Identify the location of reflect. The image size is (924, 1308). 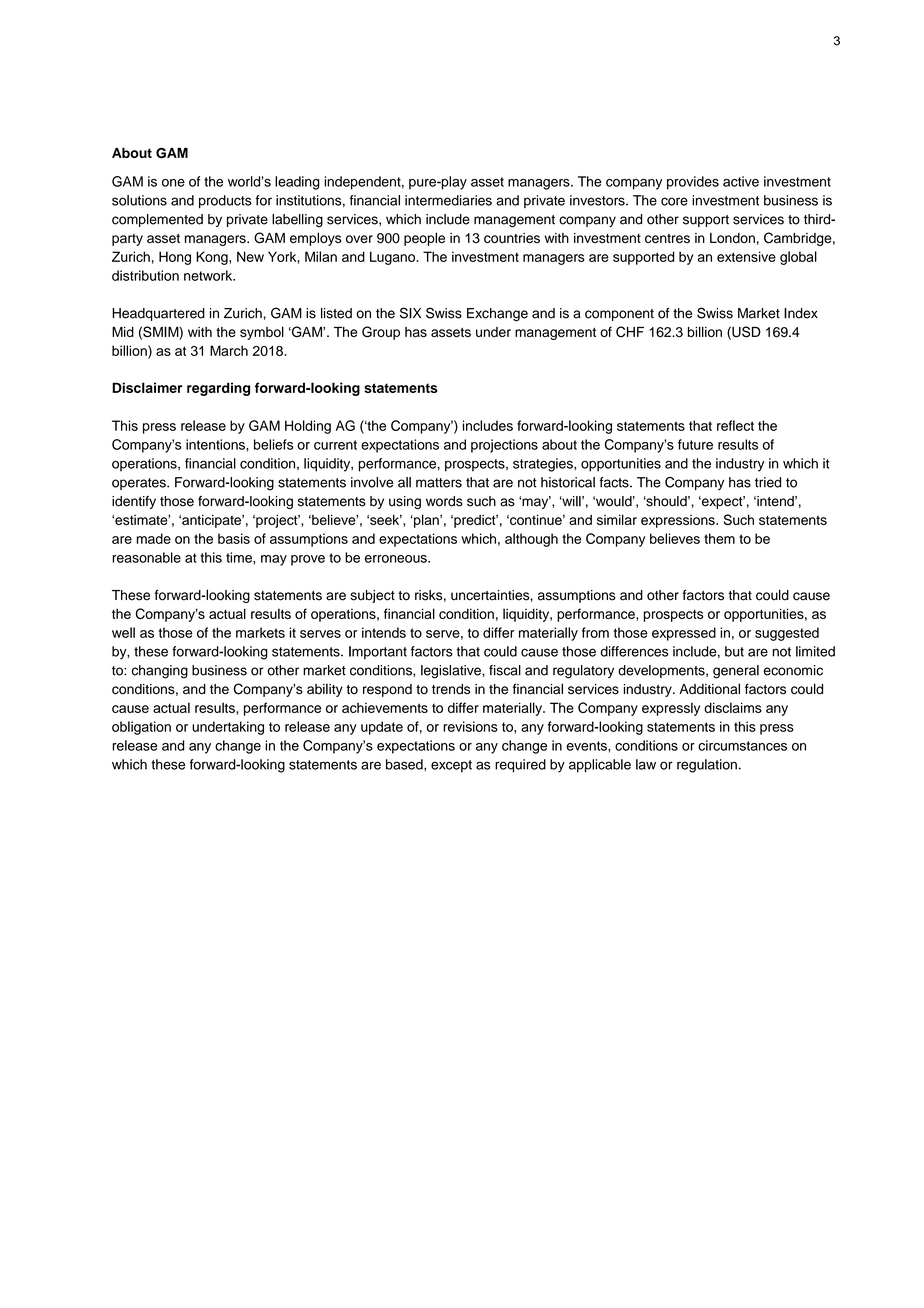
(735, 425).
